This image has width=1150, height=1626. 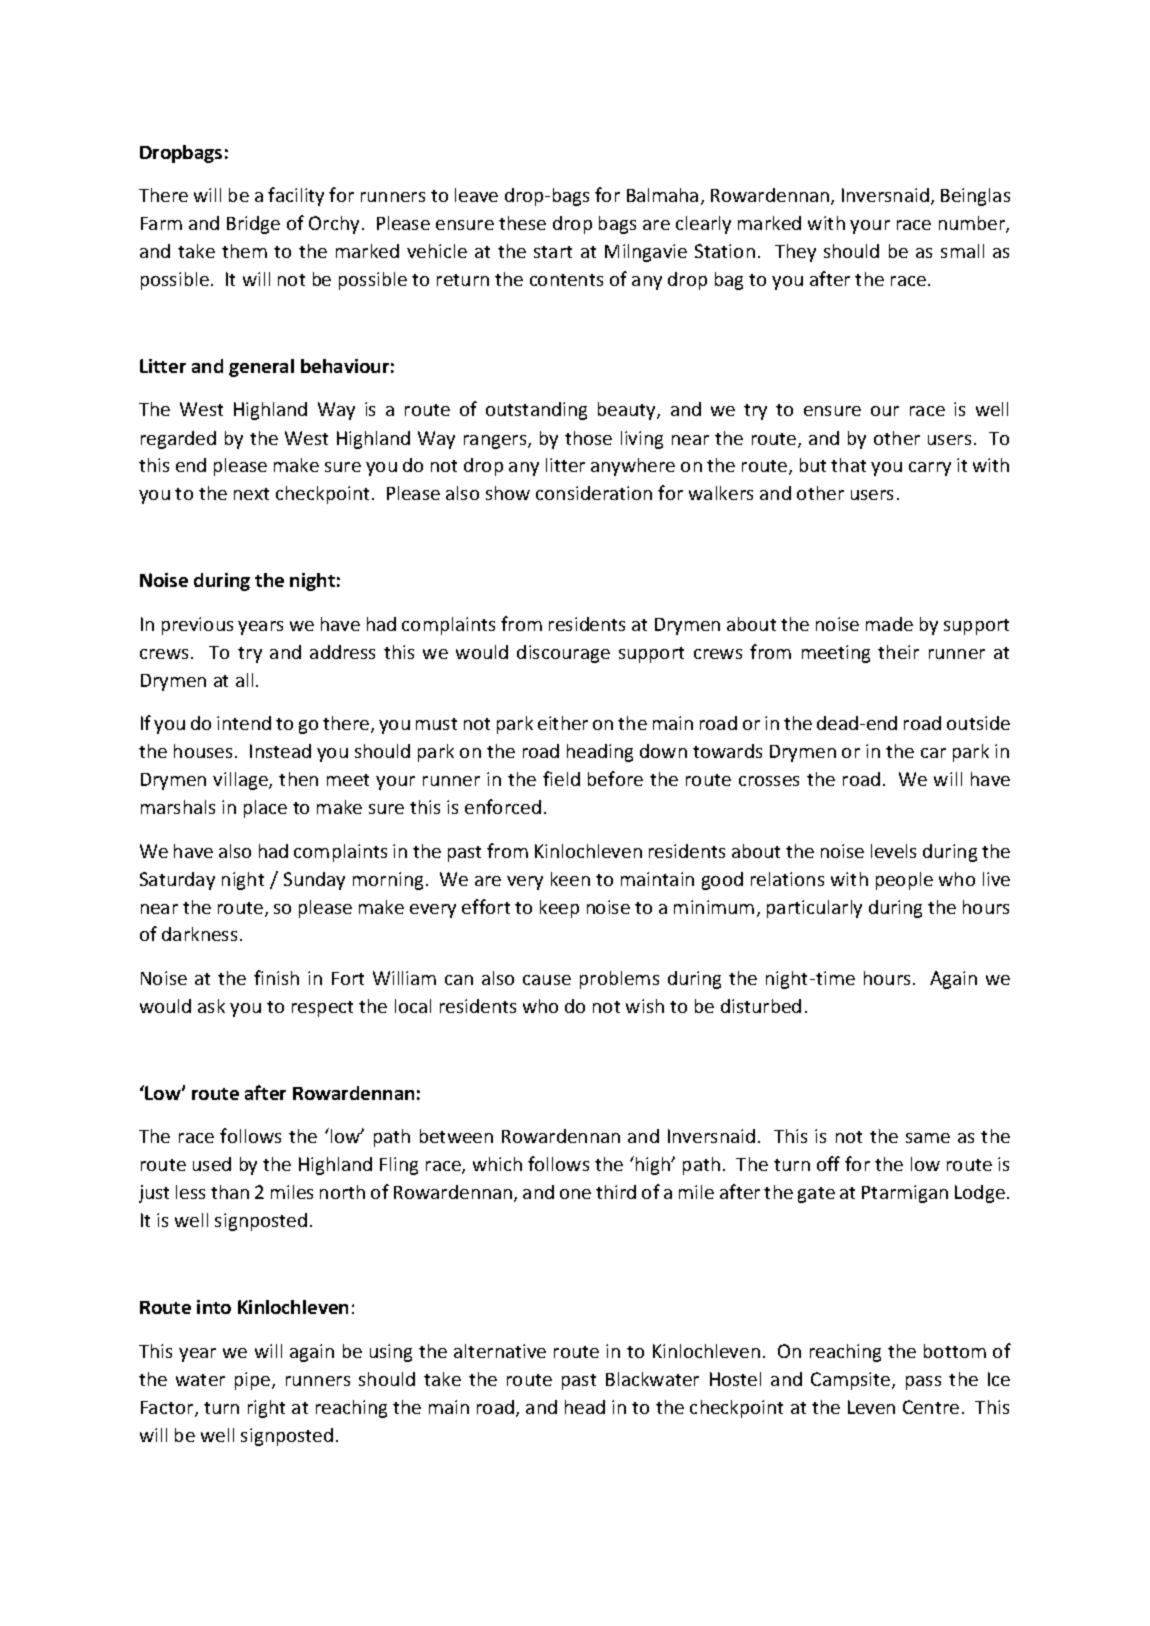 I want to click on alternative, so click(x=500, y=1351).
